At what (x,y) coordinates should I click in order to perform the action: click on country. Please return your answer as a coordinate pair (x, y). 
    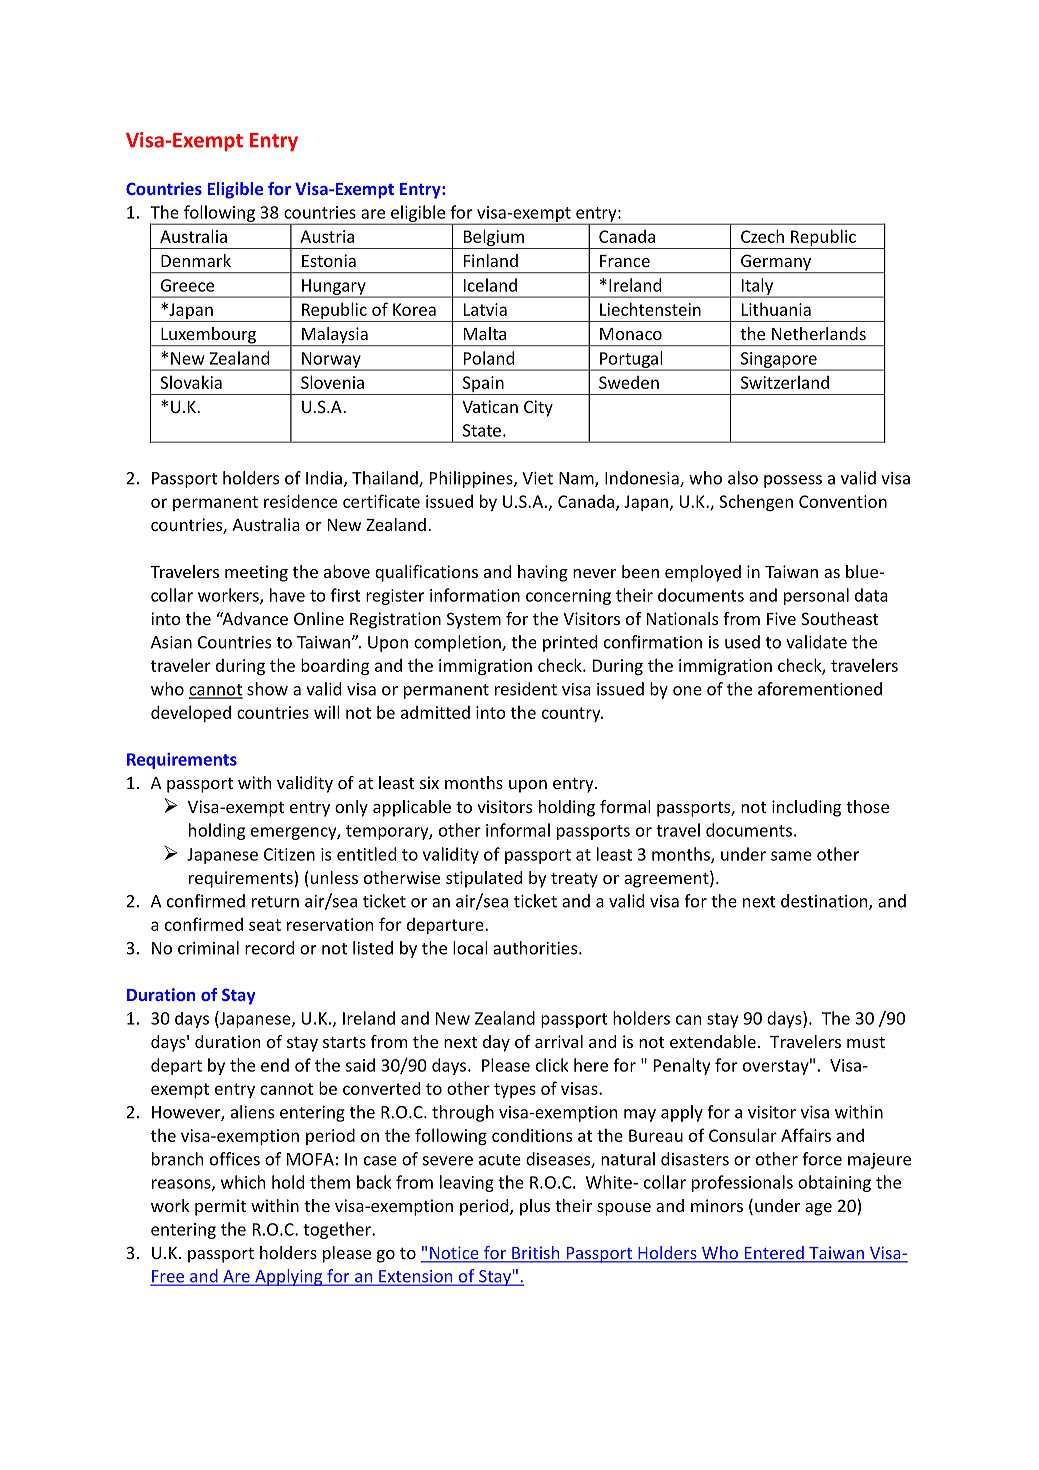
    Looking at the image, I should click on (572, 714).
